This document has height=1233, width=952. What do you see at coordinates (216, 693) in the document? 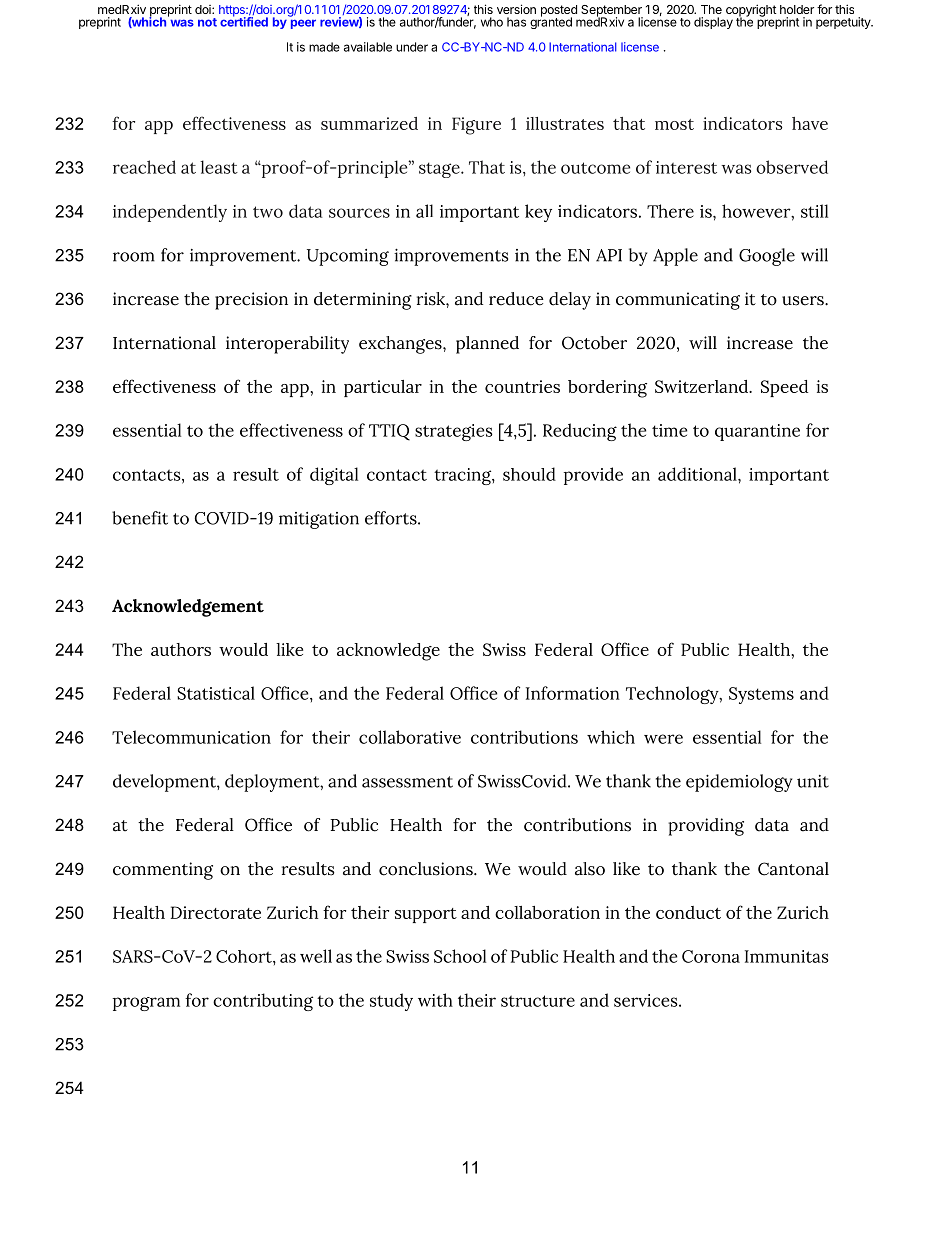
I see `Statistical` at bounding box center [216, 693].
